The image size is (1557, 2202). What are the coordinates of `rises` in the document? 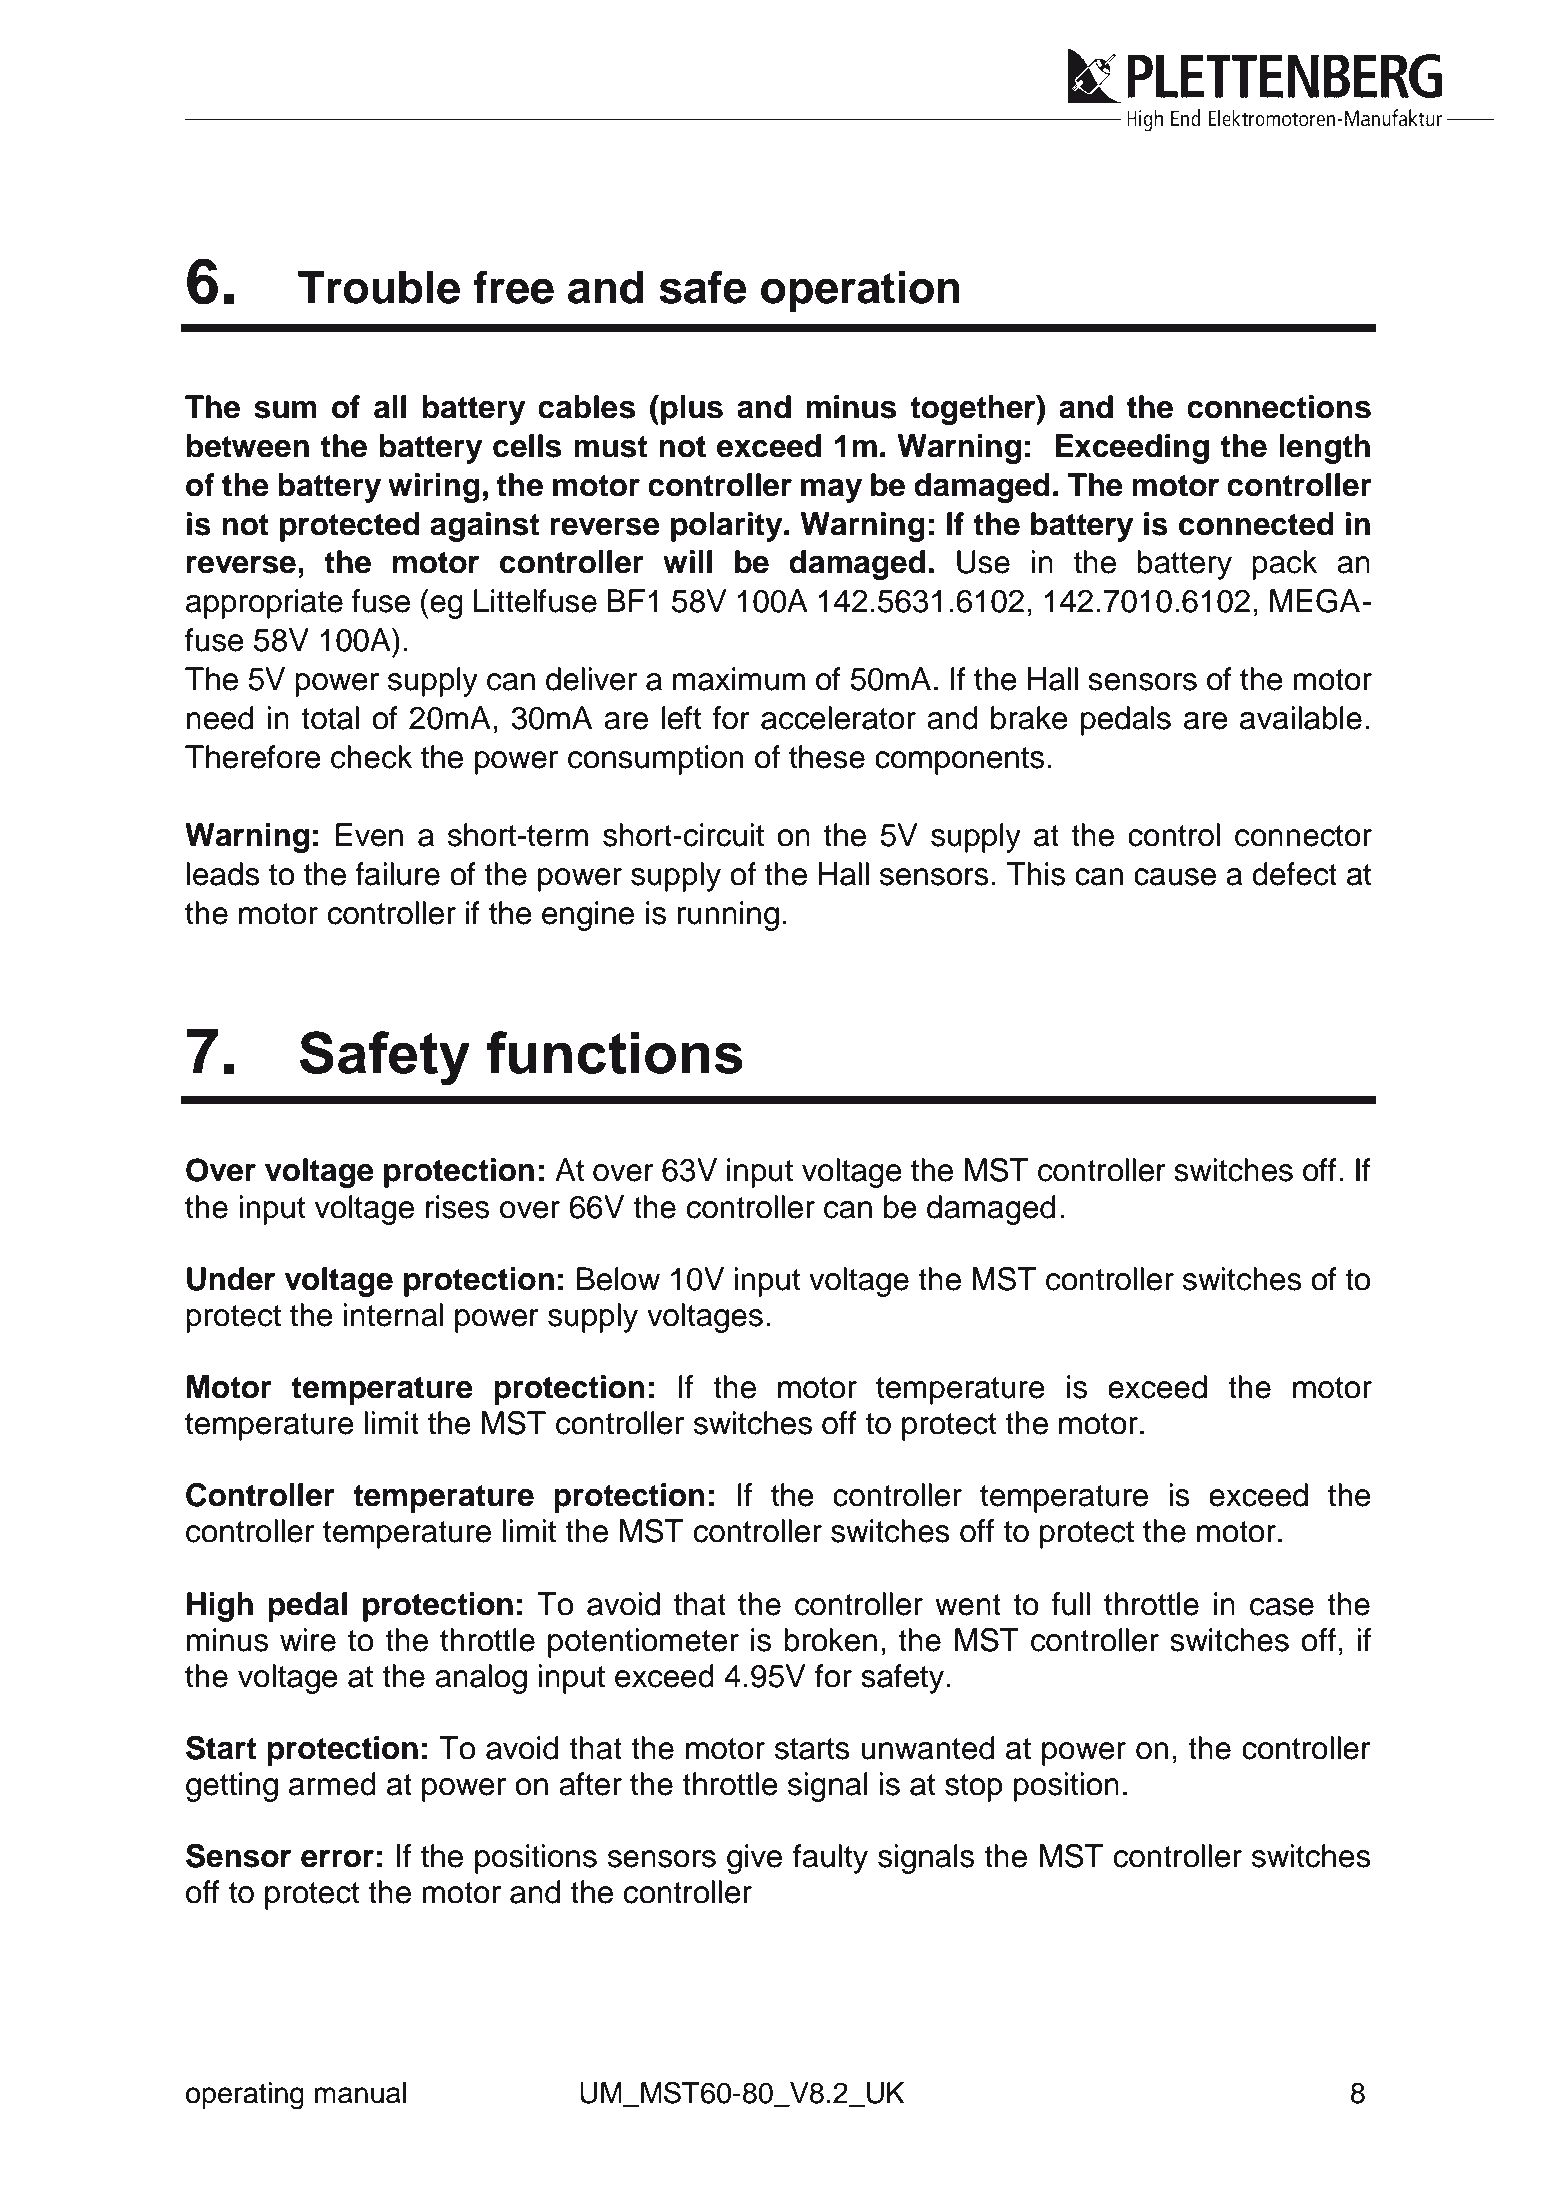 It's located at (457, 1207).
